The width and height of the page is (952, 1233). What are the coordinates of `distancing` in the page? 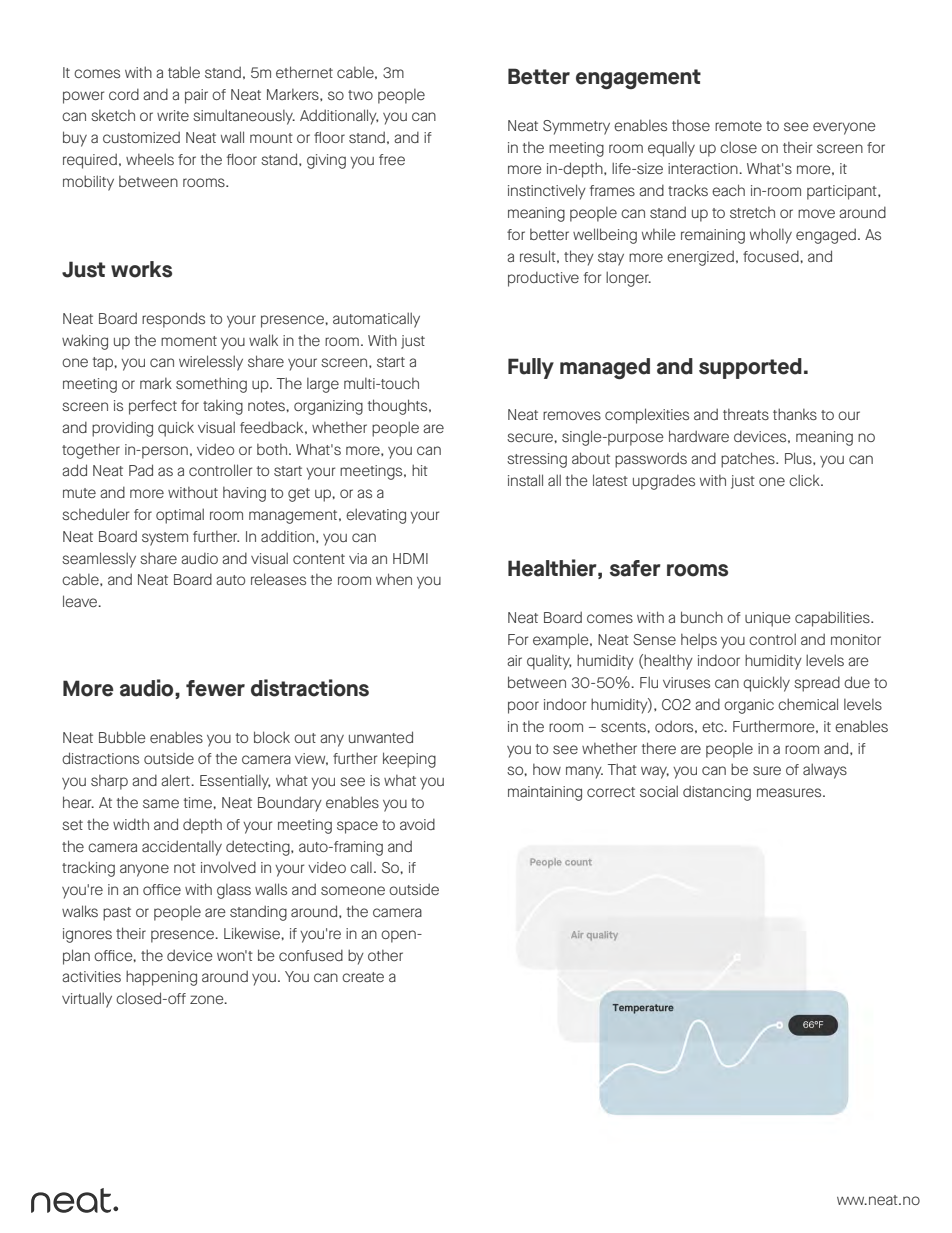 It's located at (717, 793).
